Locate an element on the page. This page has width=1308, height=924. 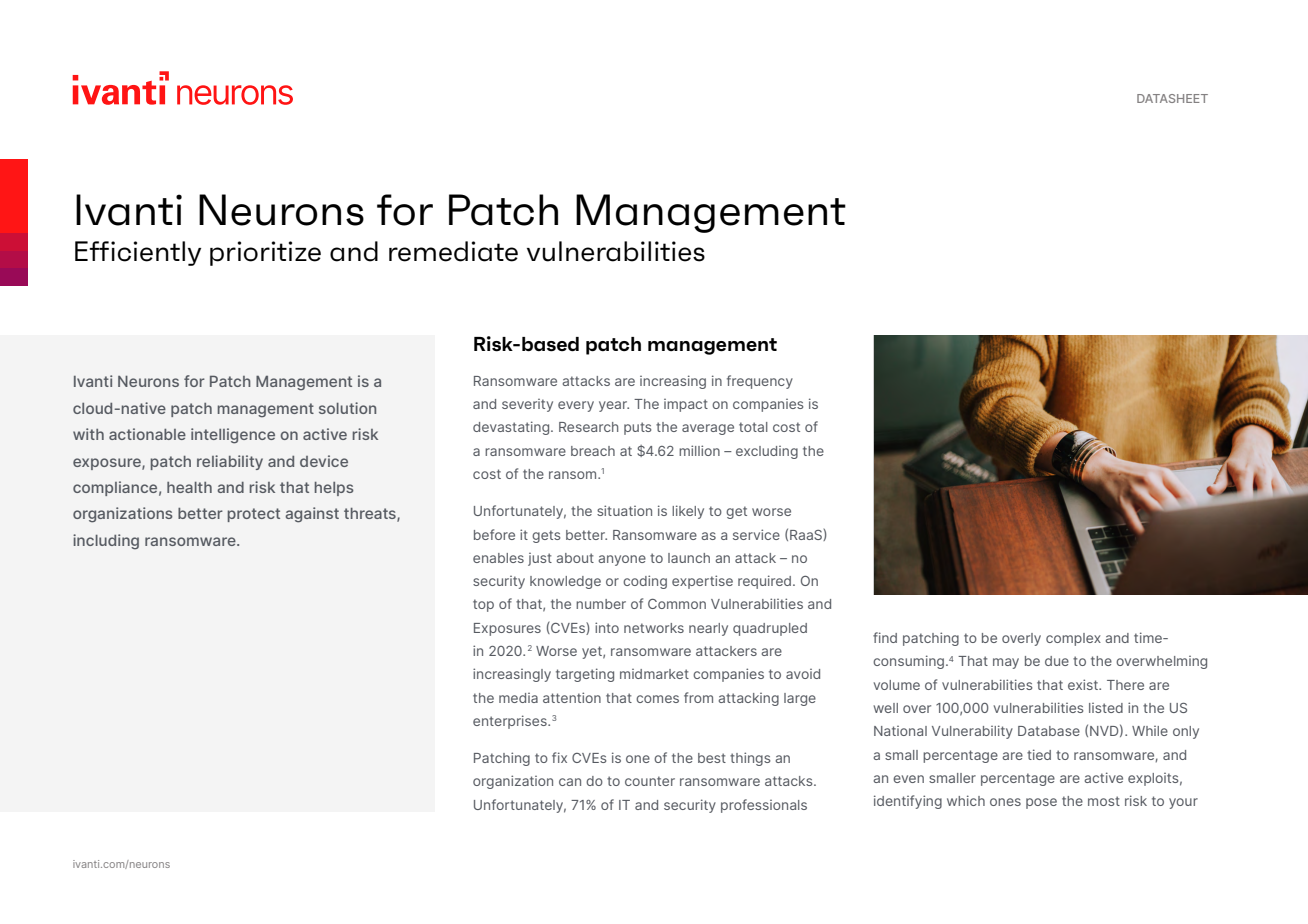
fix is located at coordinates (559, 757).
